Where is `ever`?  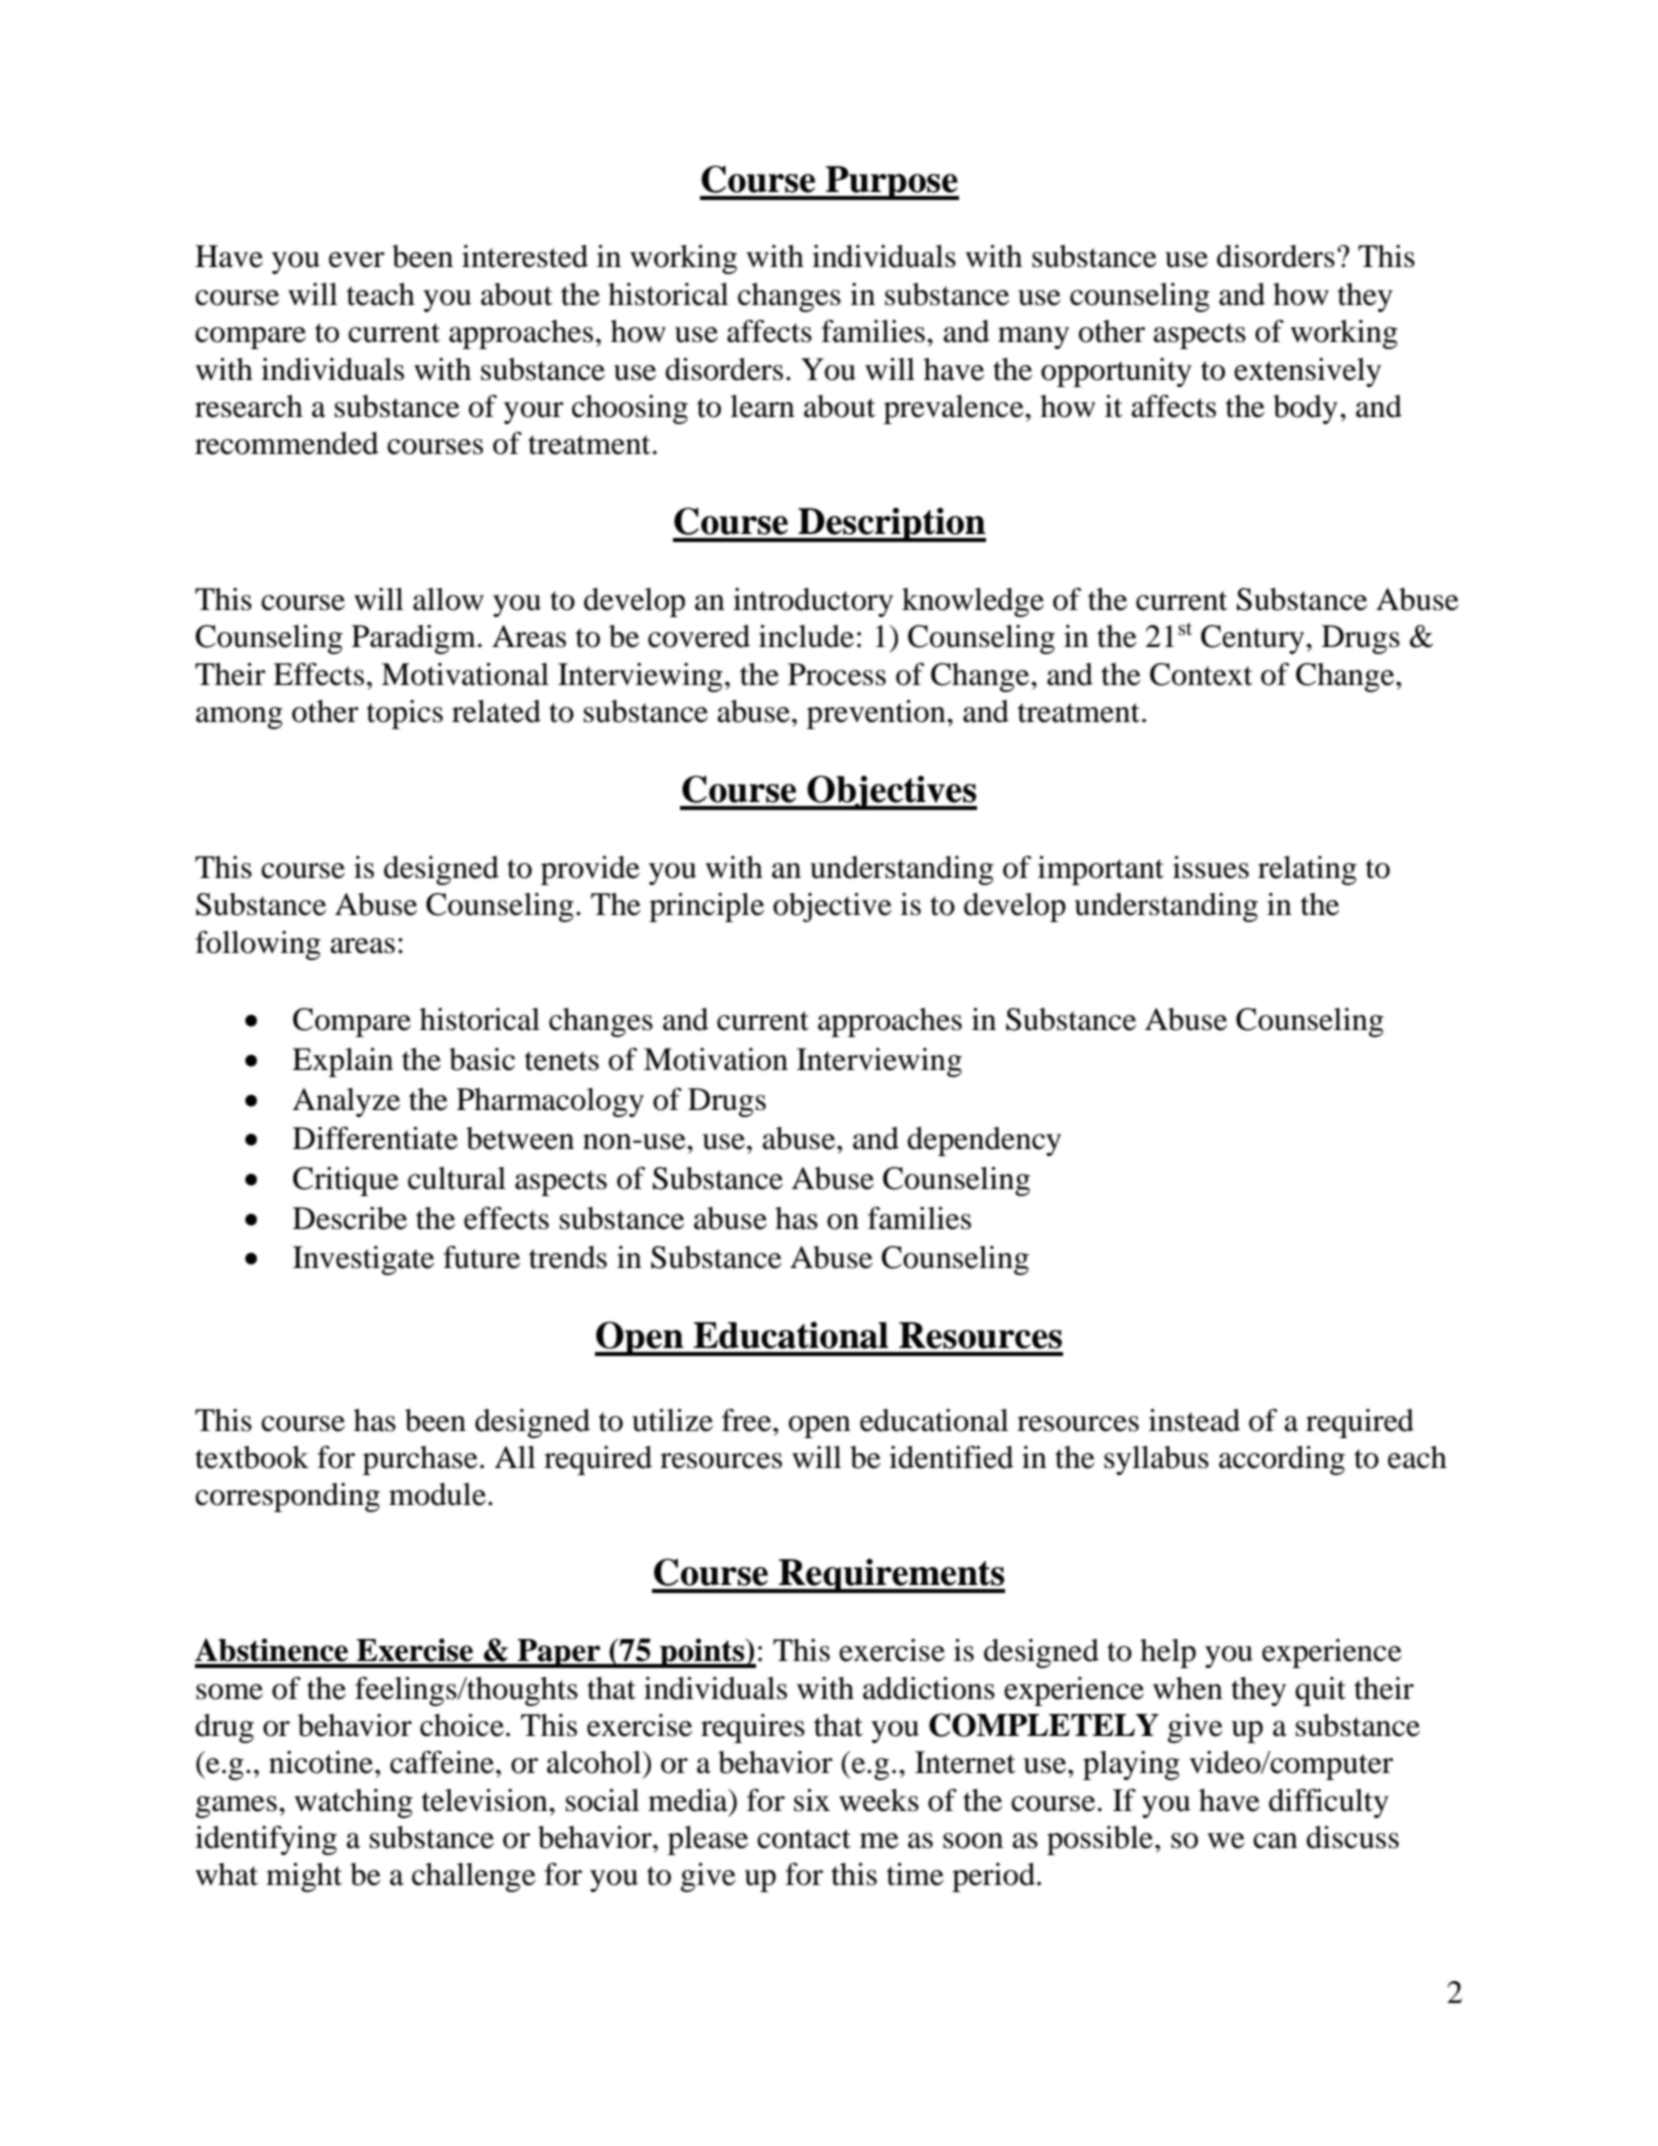
ever is located at coordinates (357, 260).
